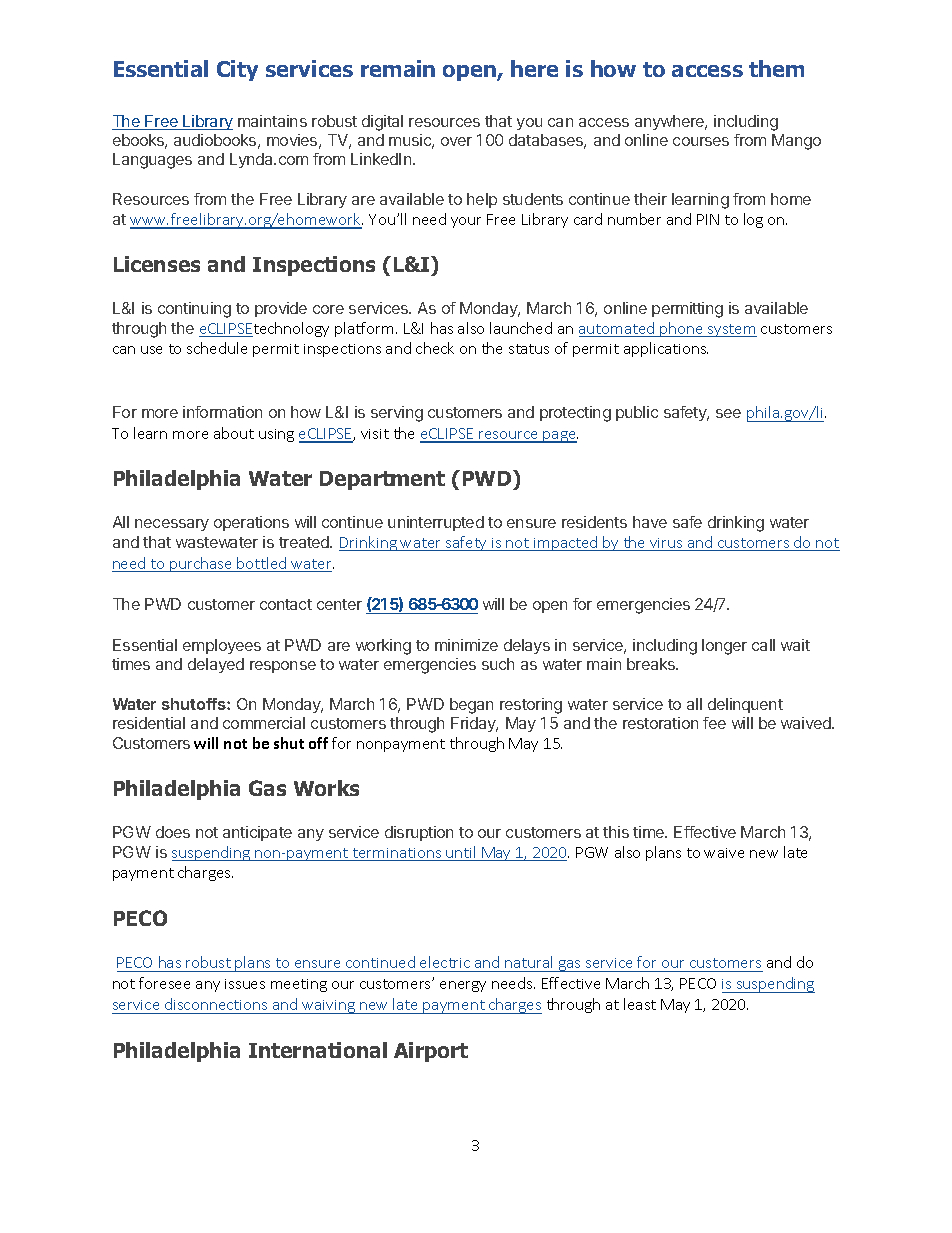 Image resolution: width=952 pixels, height=1233 pixels. What do you see at coordinates (701, 141) in the screenshot?
I see `courses` at bounding box center [701, 141].
